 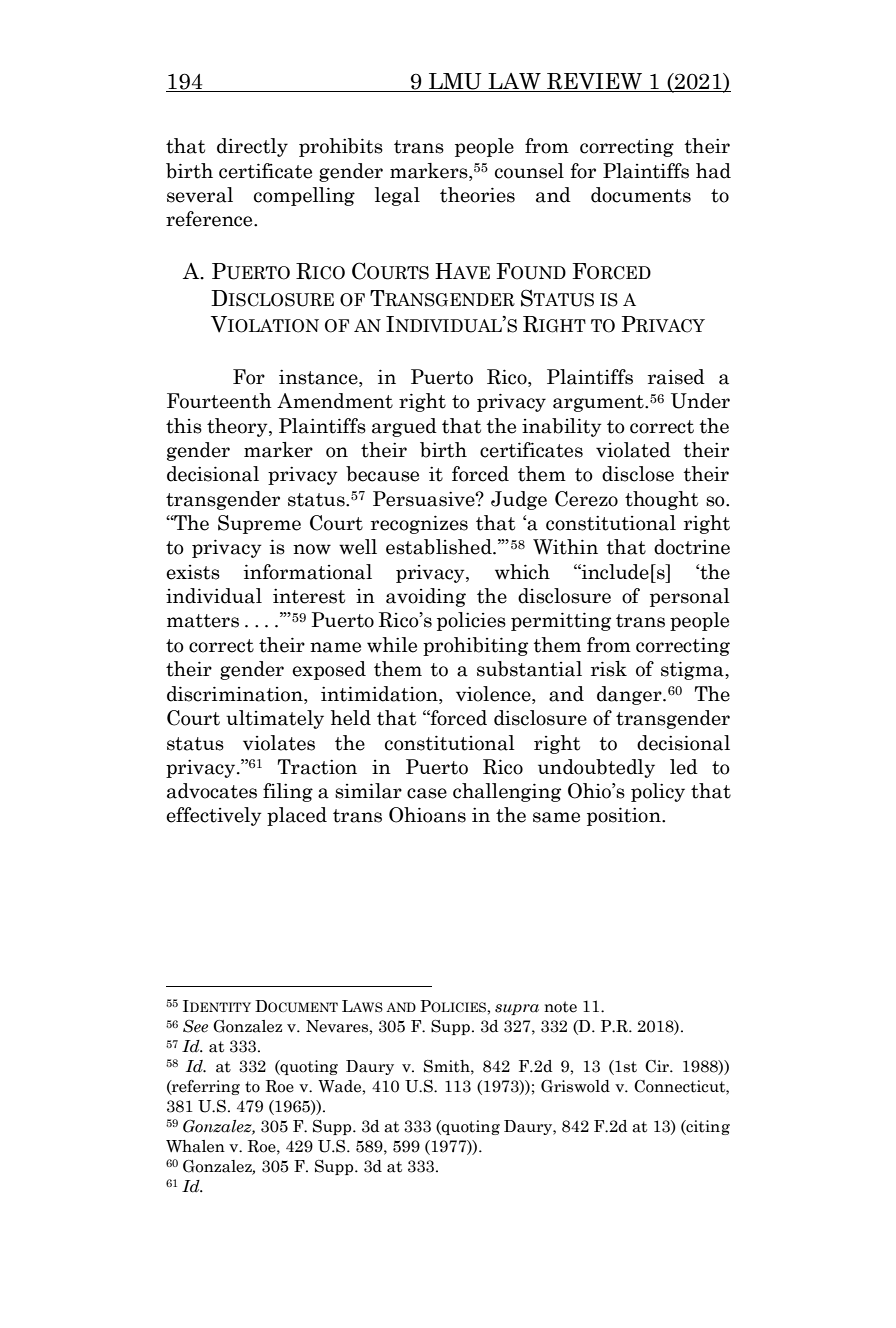 What do you see at coordinates (475, 646) in the page?
I see `prohibiting` at bounding box center [475, 646].
